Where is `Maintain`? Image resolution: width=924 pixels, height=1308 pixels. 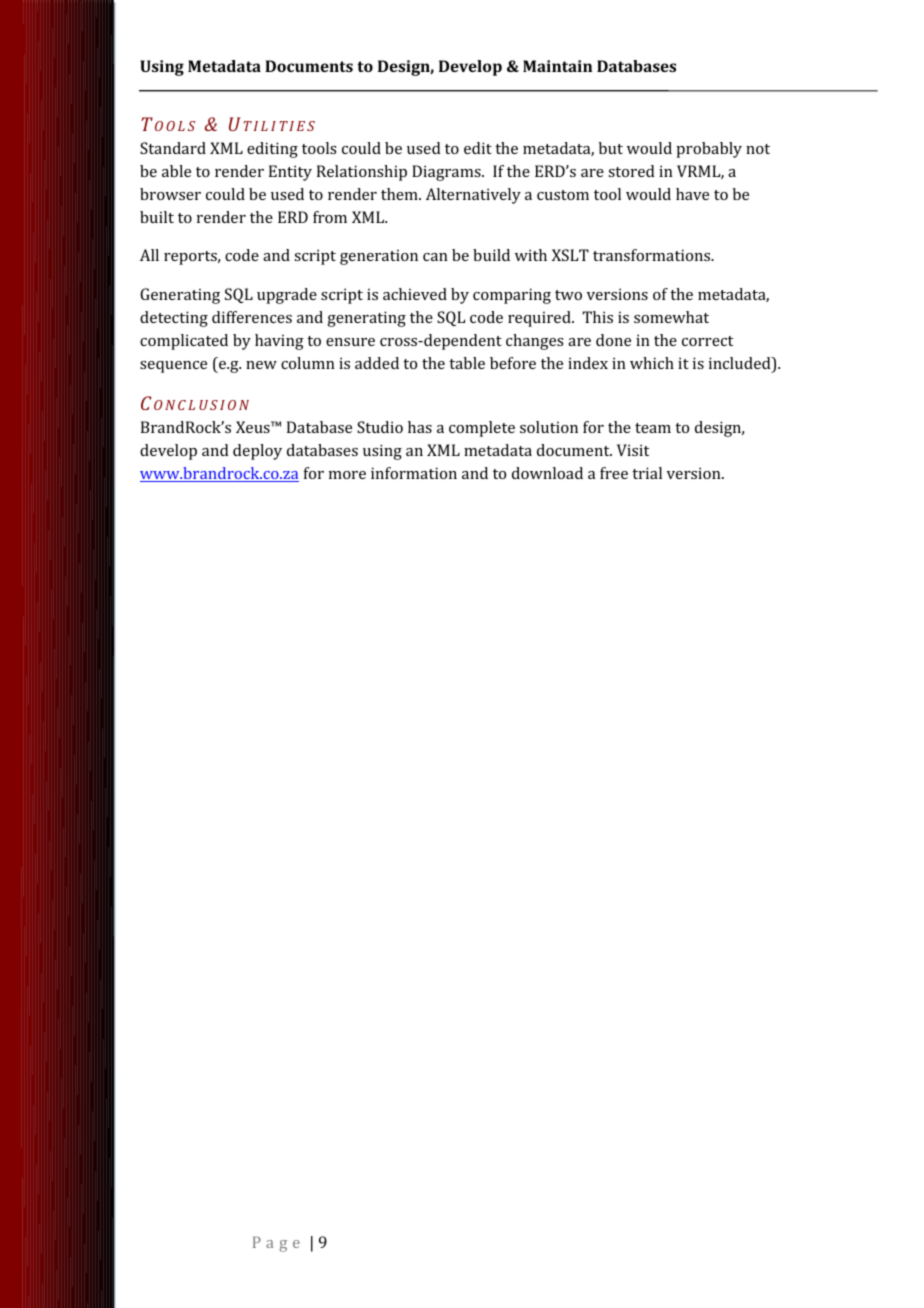 Maintain is located at coordinates (557, 66).
